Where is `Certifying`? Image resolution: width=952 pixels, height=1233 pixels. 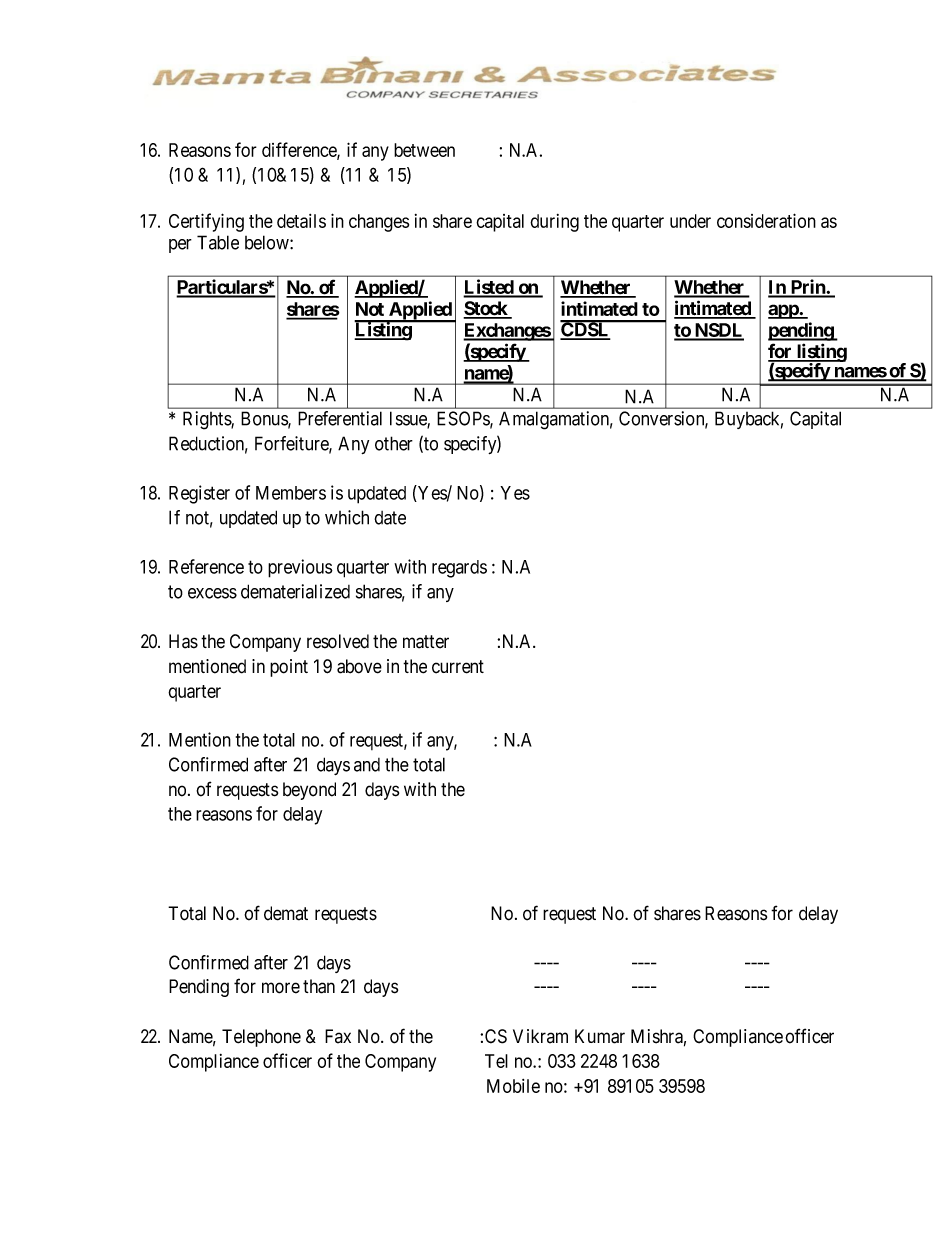 Certifying is located at coordinates (206, 222).
